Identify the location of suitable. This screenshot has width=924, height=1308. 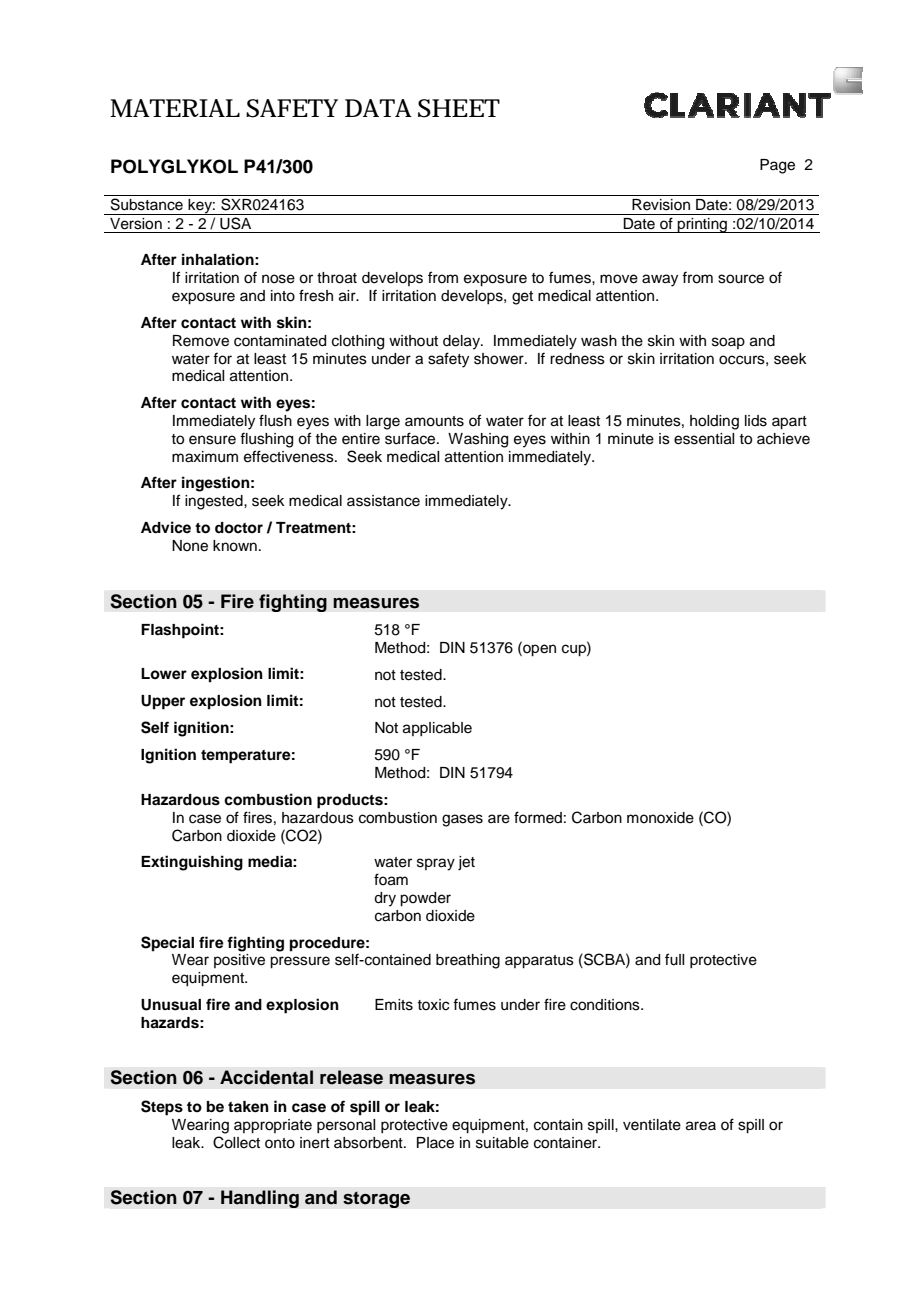
(502, 1143).
